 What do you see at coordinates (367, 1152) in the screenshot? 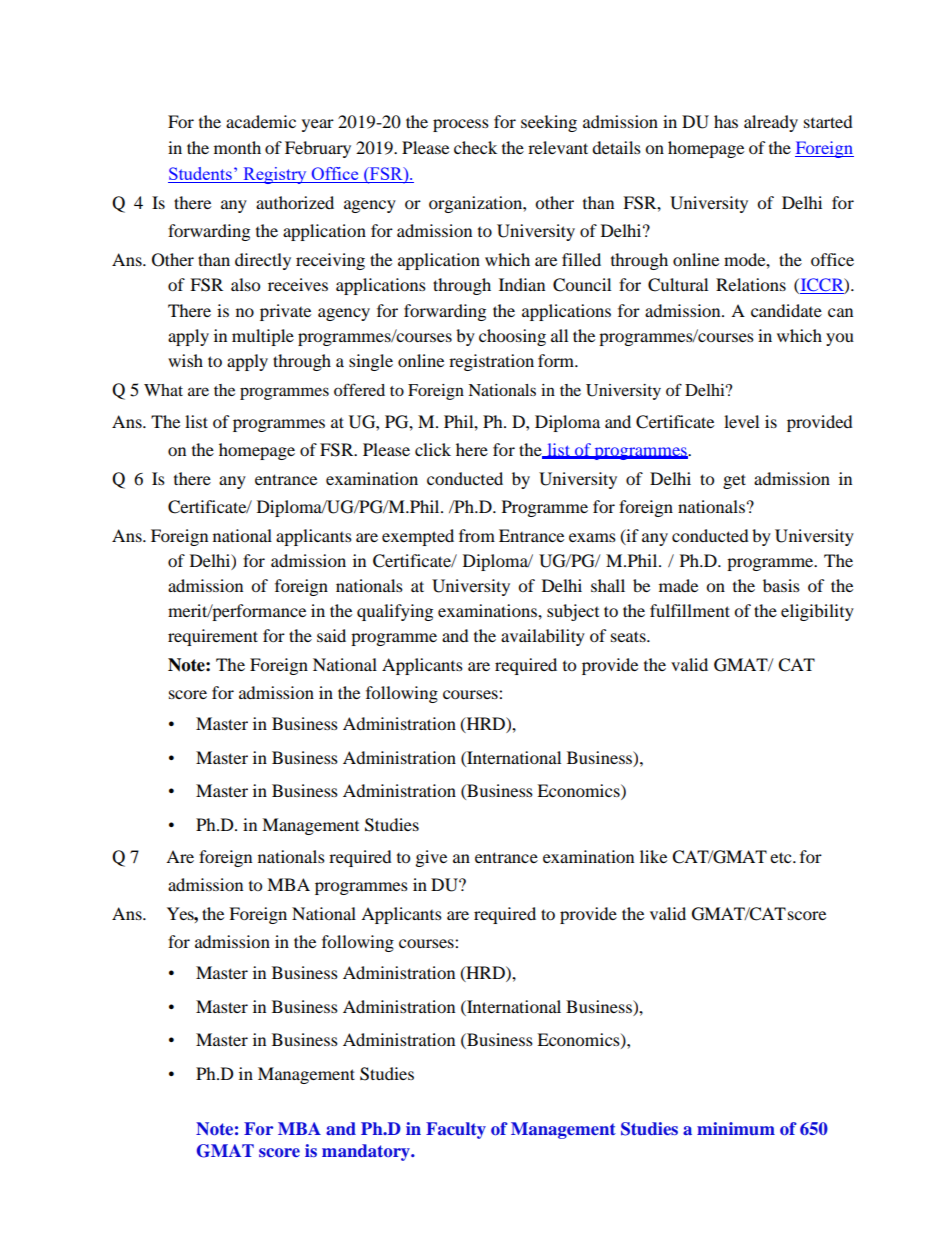
I see `mandatory` at bounding box center [367, 1152].
